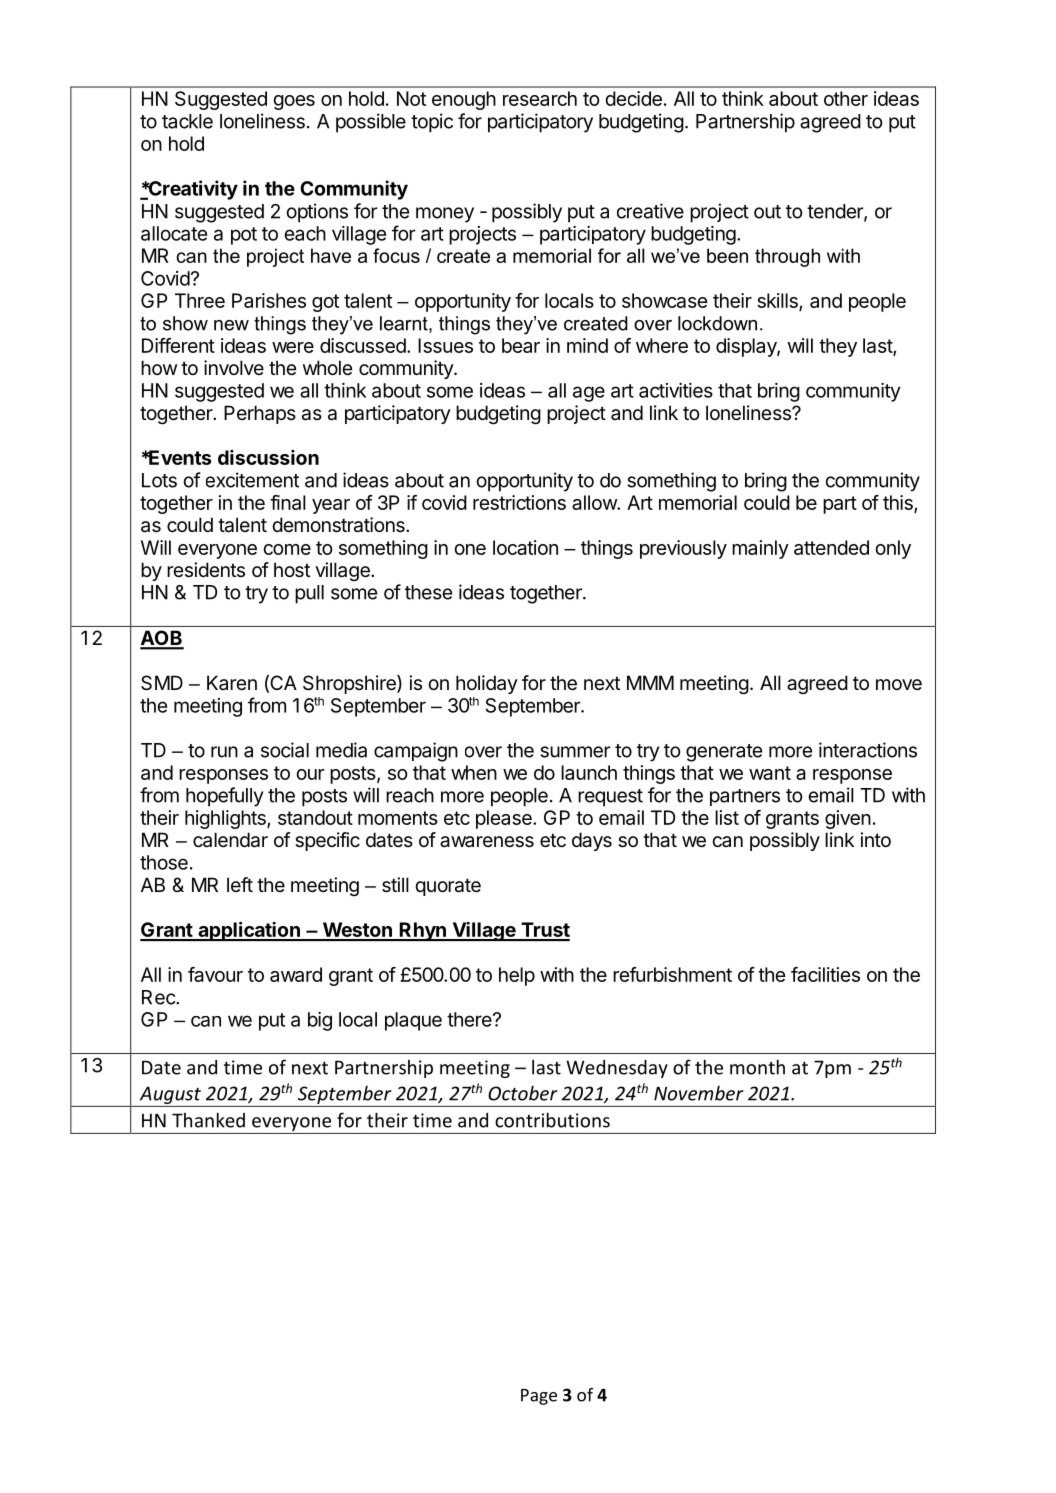 The height and width of the image is (1493, 1056). What do you see at coordinates (575, 752) in the image?
I see `summer` at bounding box center [575, 752].
